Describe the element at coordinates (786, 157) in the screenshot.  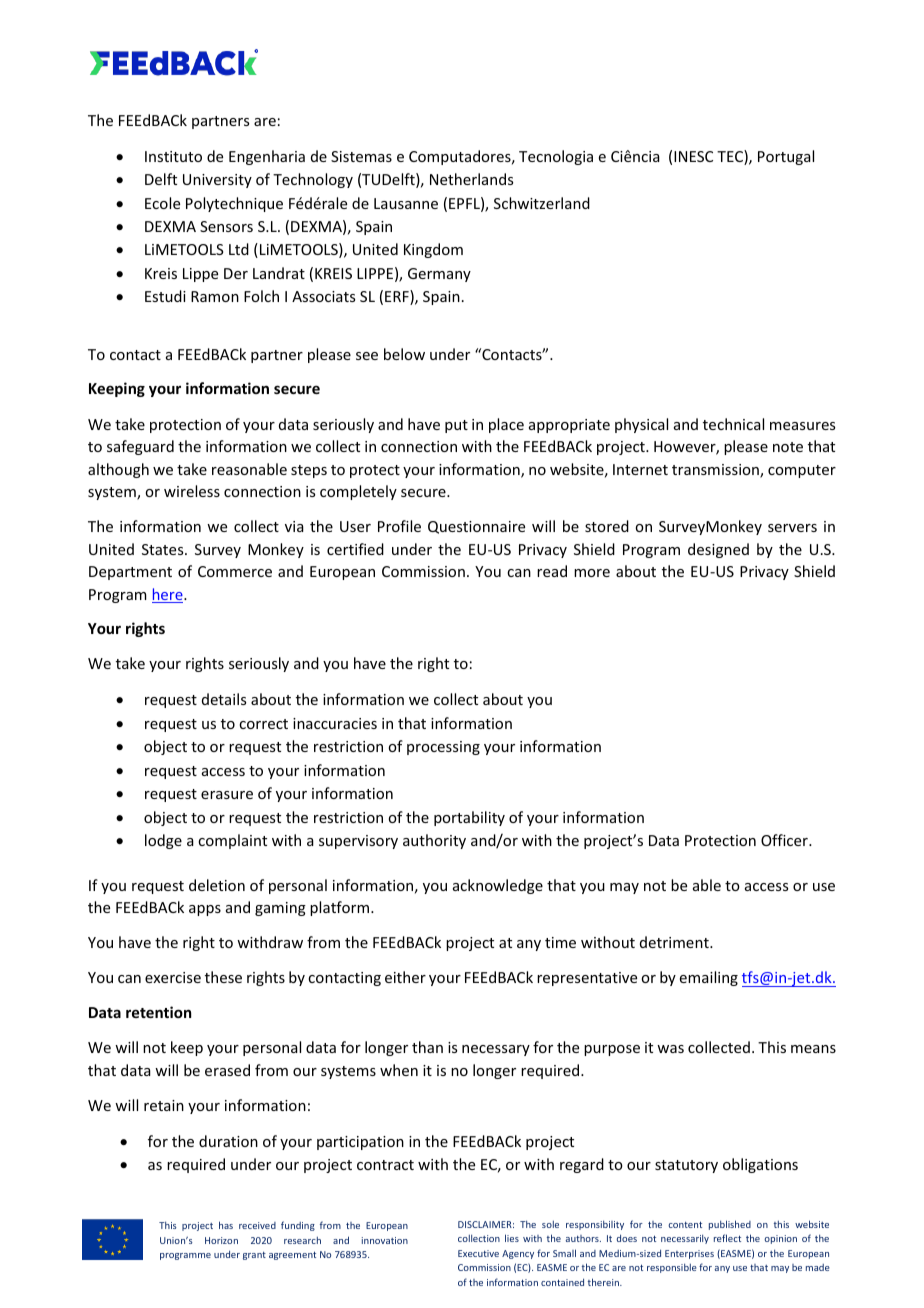
I see `Portugal` at that location.
